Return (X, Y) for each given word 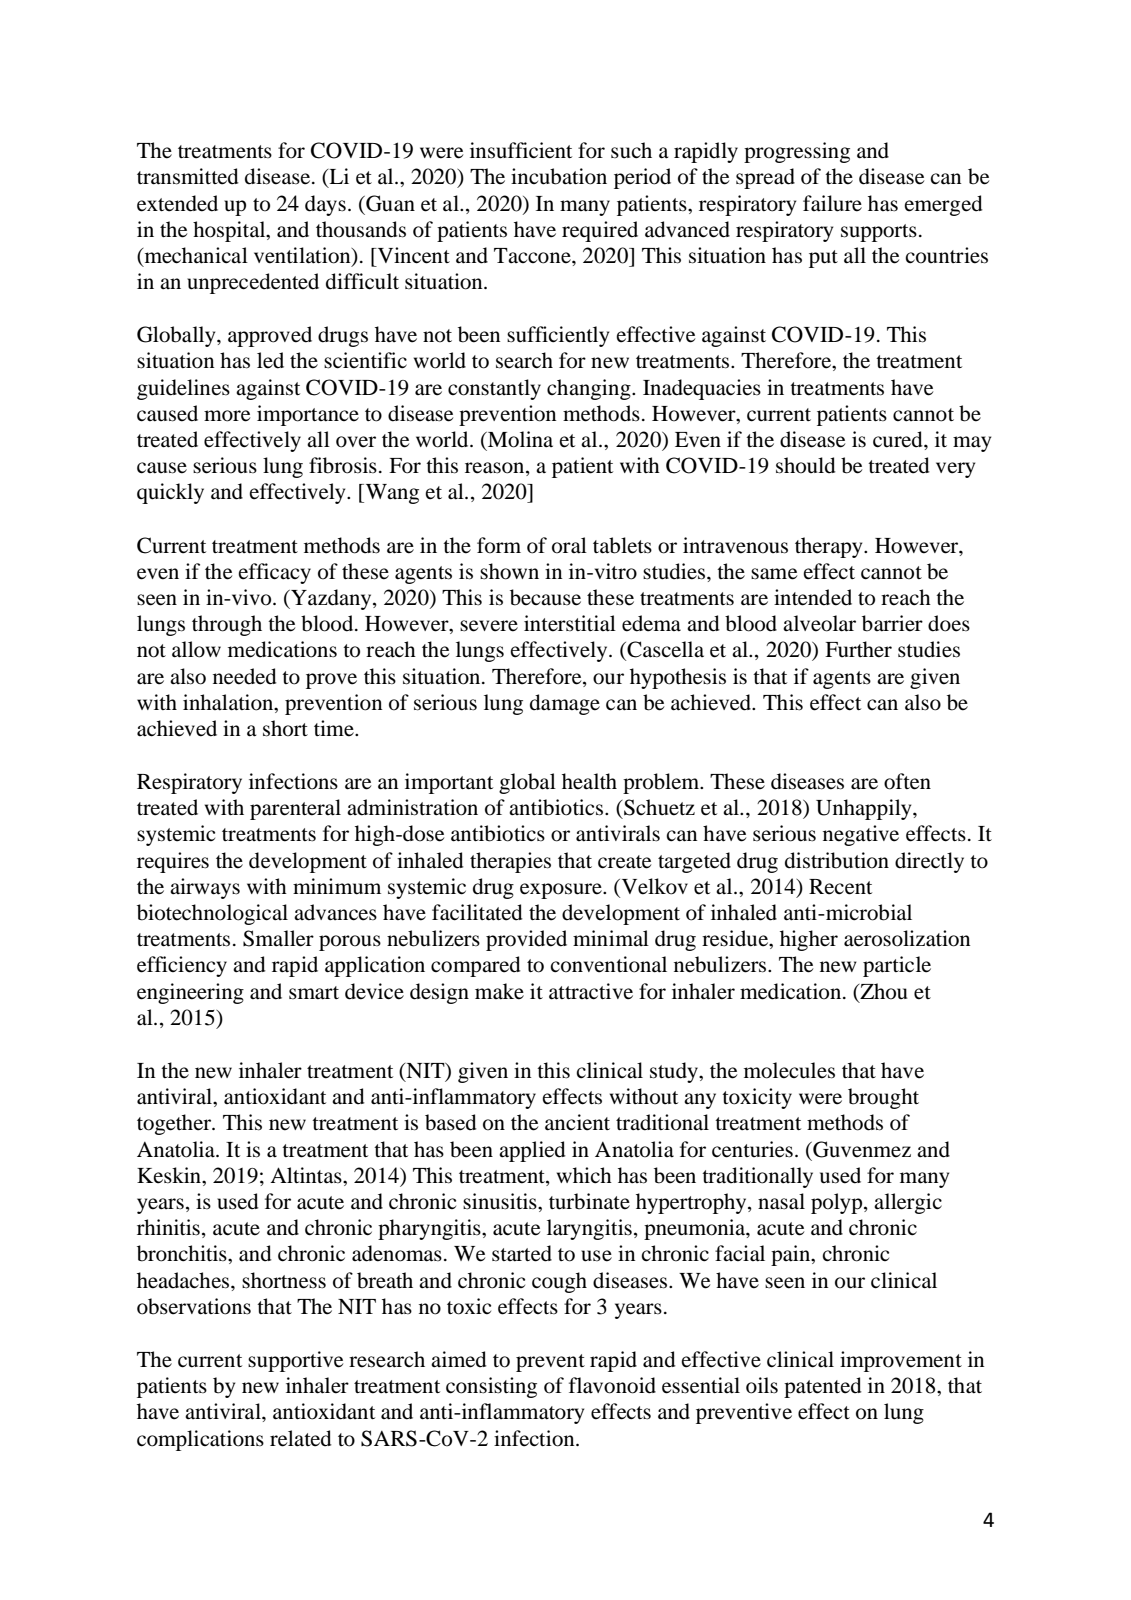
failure (832, 203)
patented (823, 1387)
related (301, 1438)
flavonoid (612, 1385)
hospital (230, 231)
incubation (559, 176)
